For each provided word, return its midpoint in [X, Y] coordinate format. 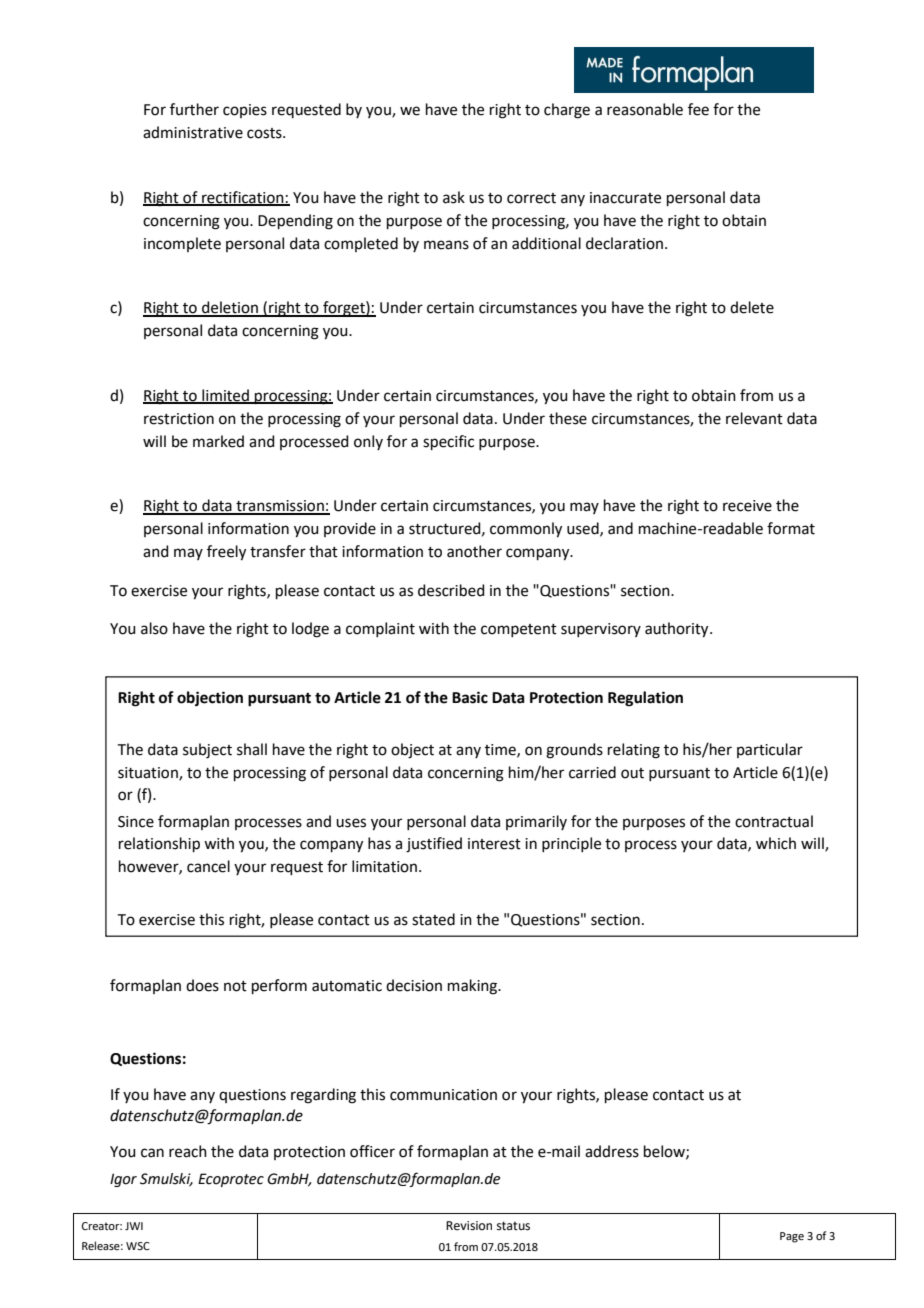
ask [454, 197]
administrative [193, 132]
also [154, 628]
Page [792, 1237]
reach [188, 1151]
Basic [470, 697]
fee [698, 109]
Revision [469, 1226]
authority [678, 630]
